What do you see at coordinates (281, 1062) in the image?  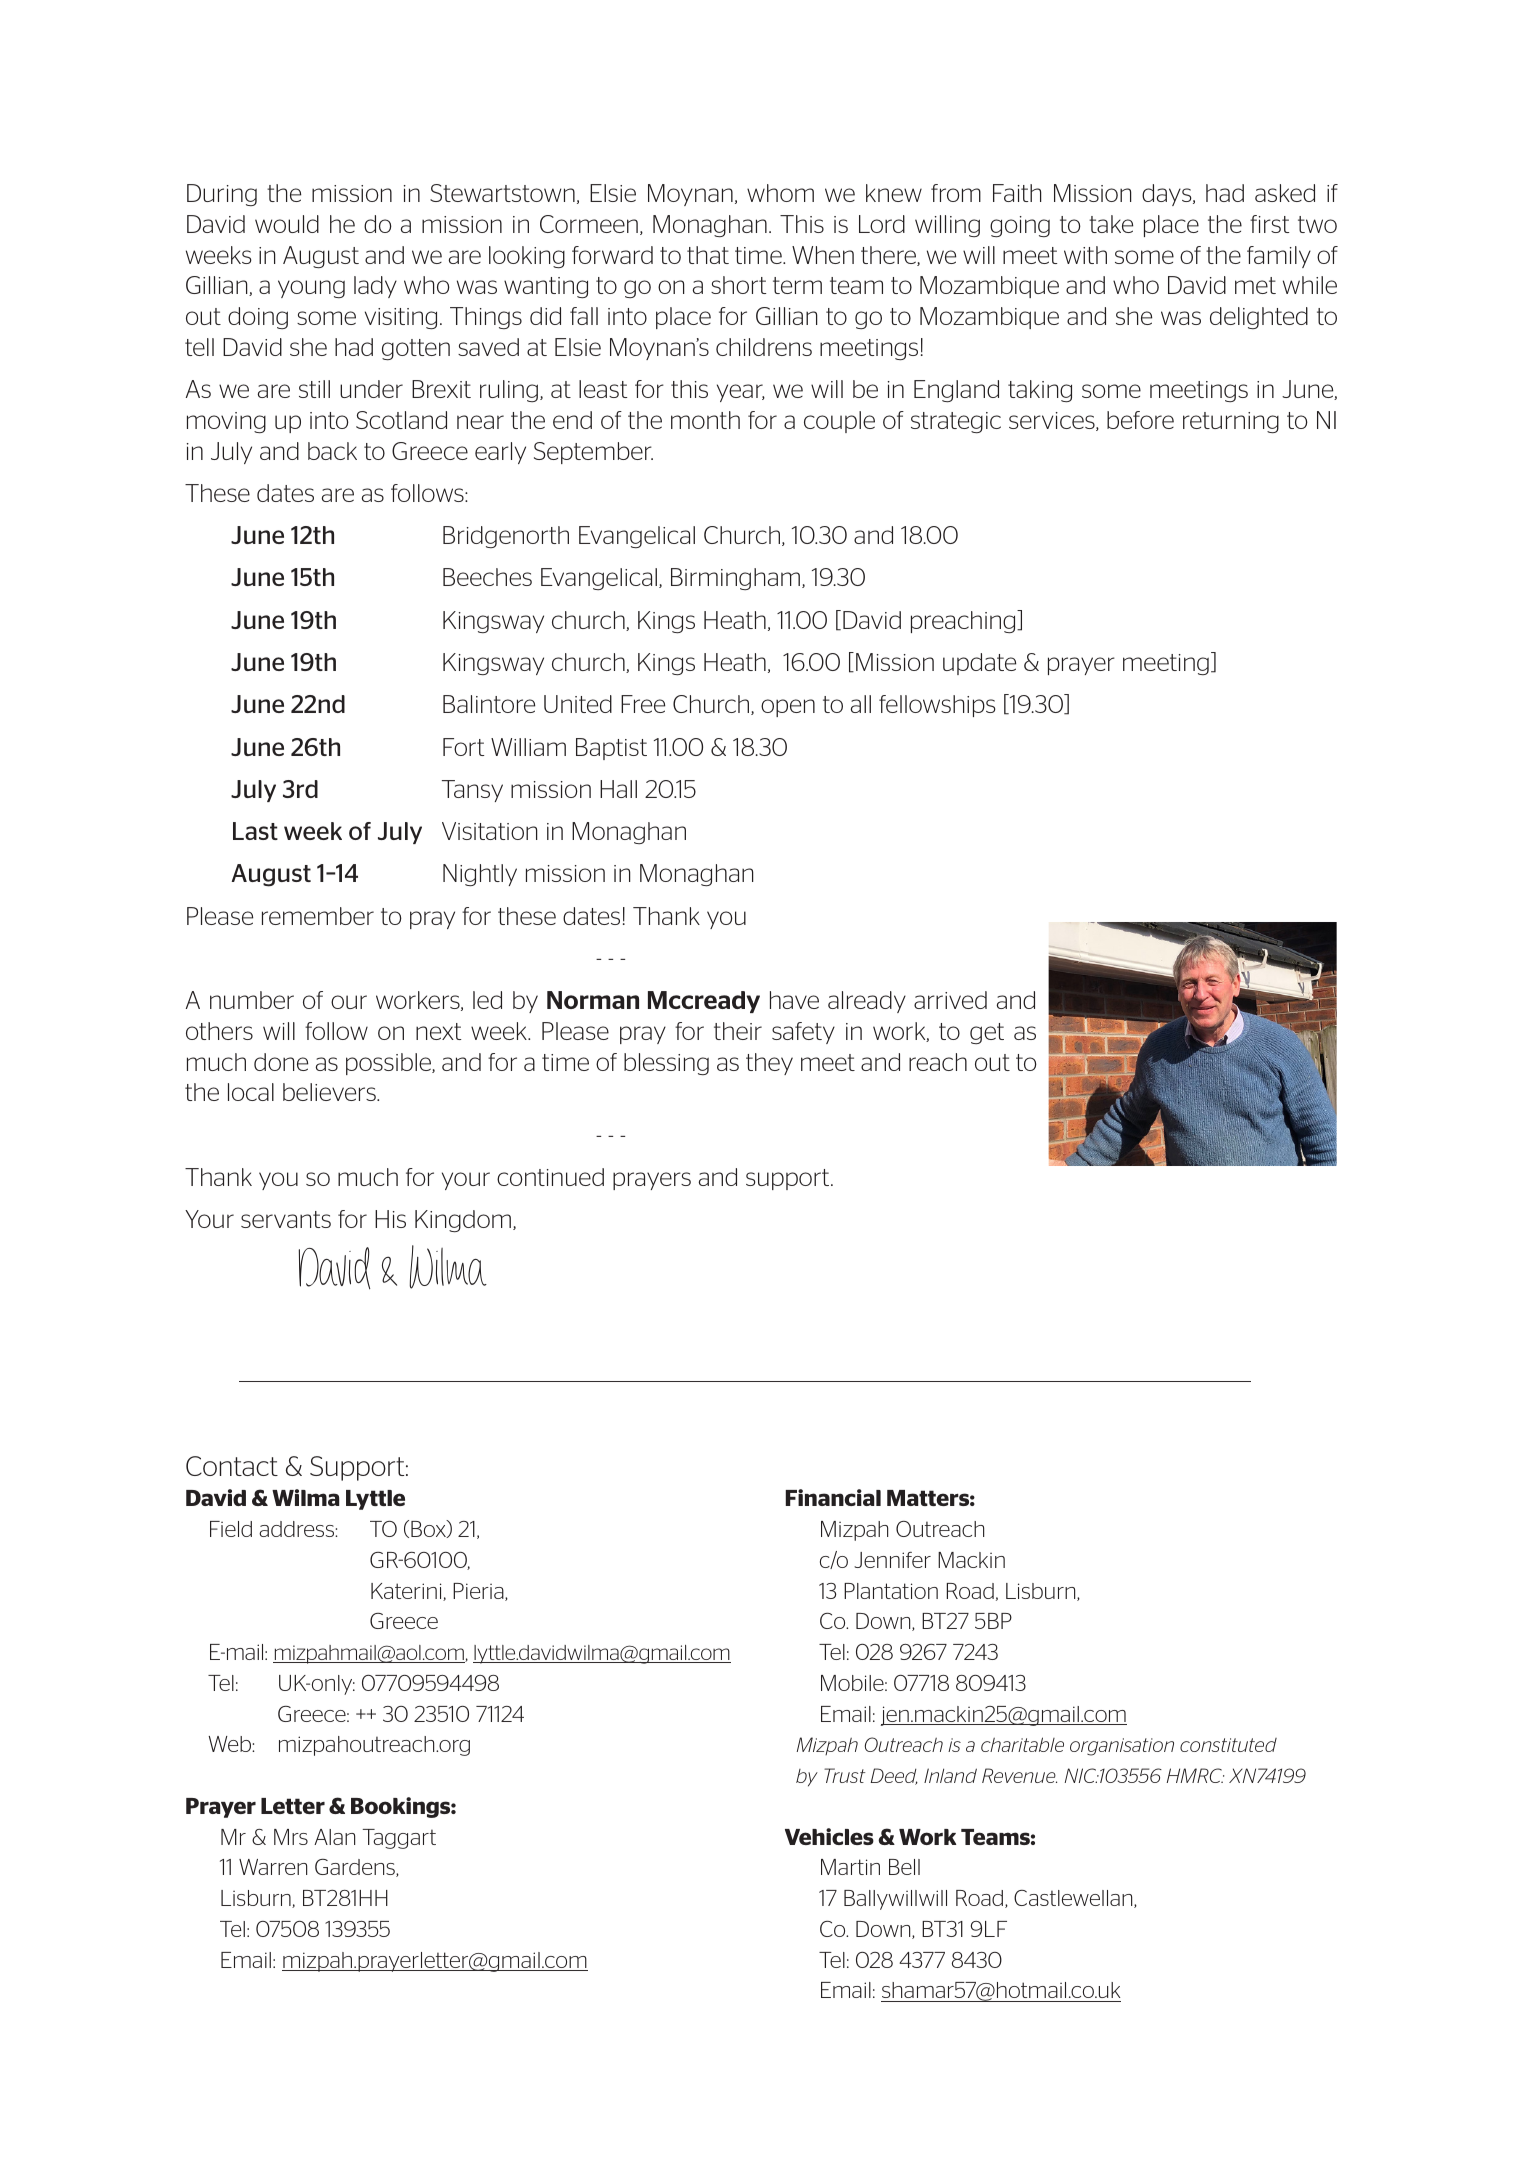 I see `done` at bounding box center [281, 1062].
